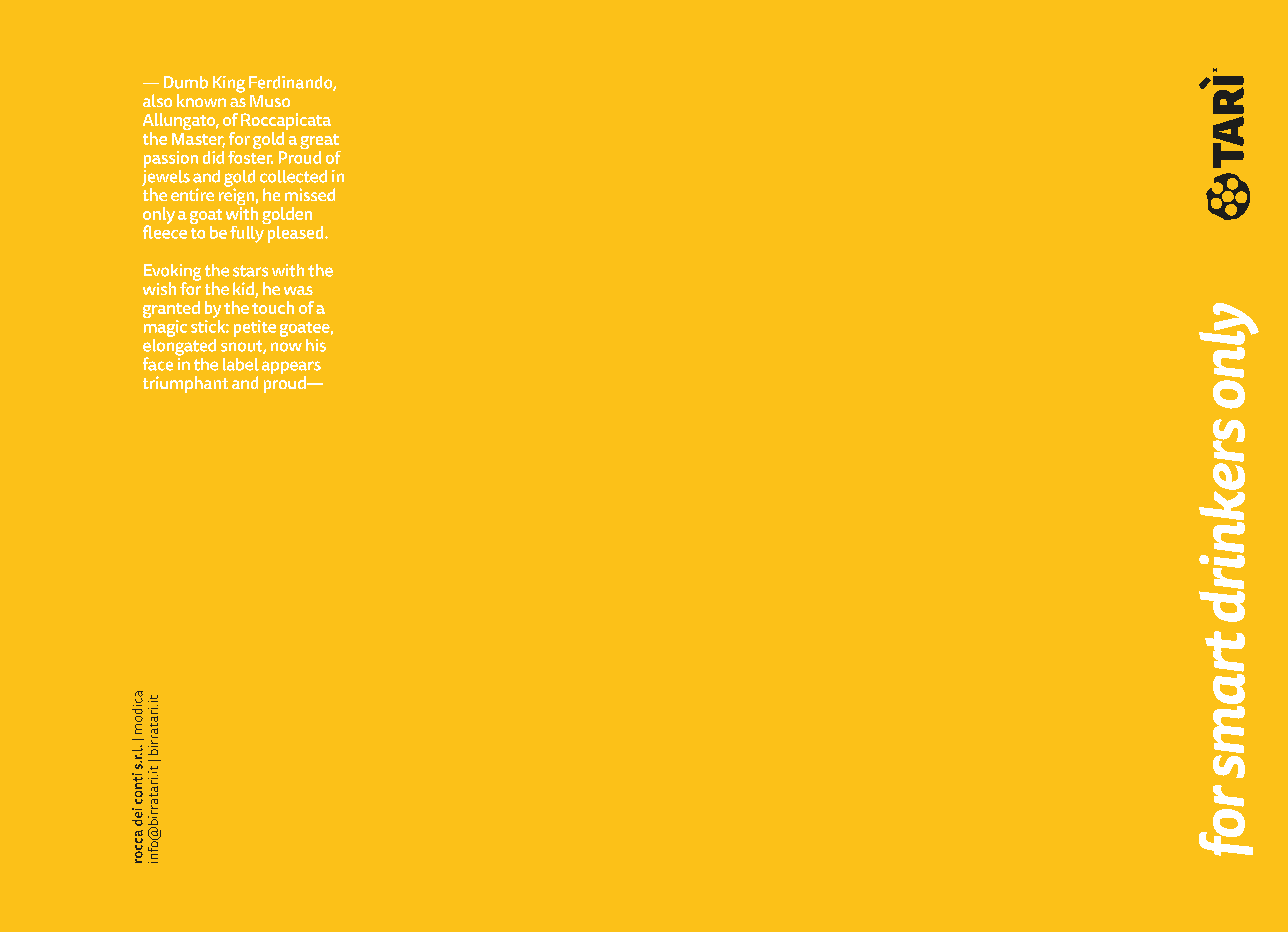 This screenshot has height=932, width=1288. Describe the element at coordinates (320, 143) in the screenshot. I see `great` at that location.
